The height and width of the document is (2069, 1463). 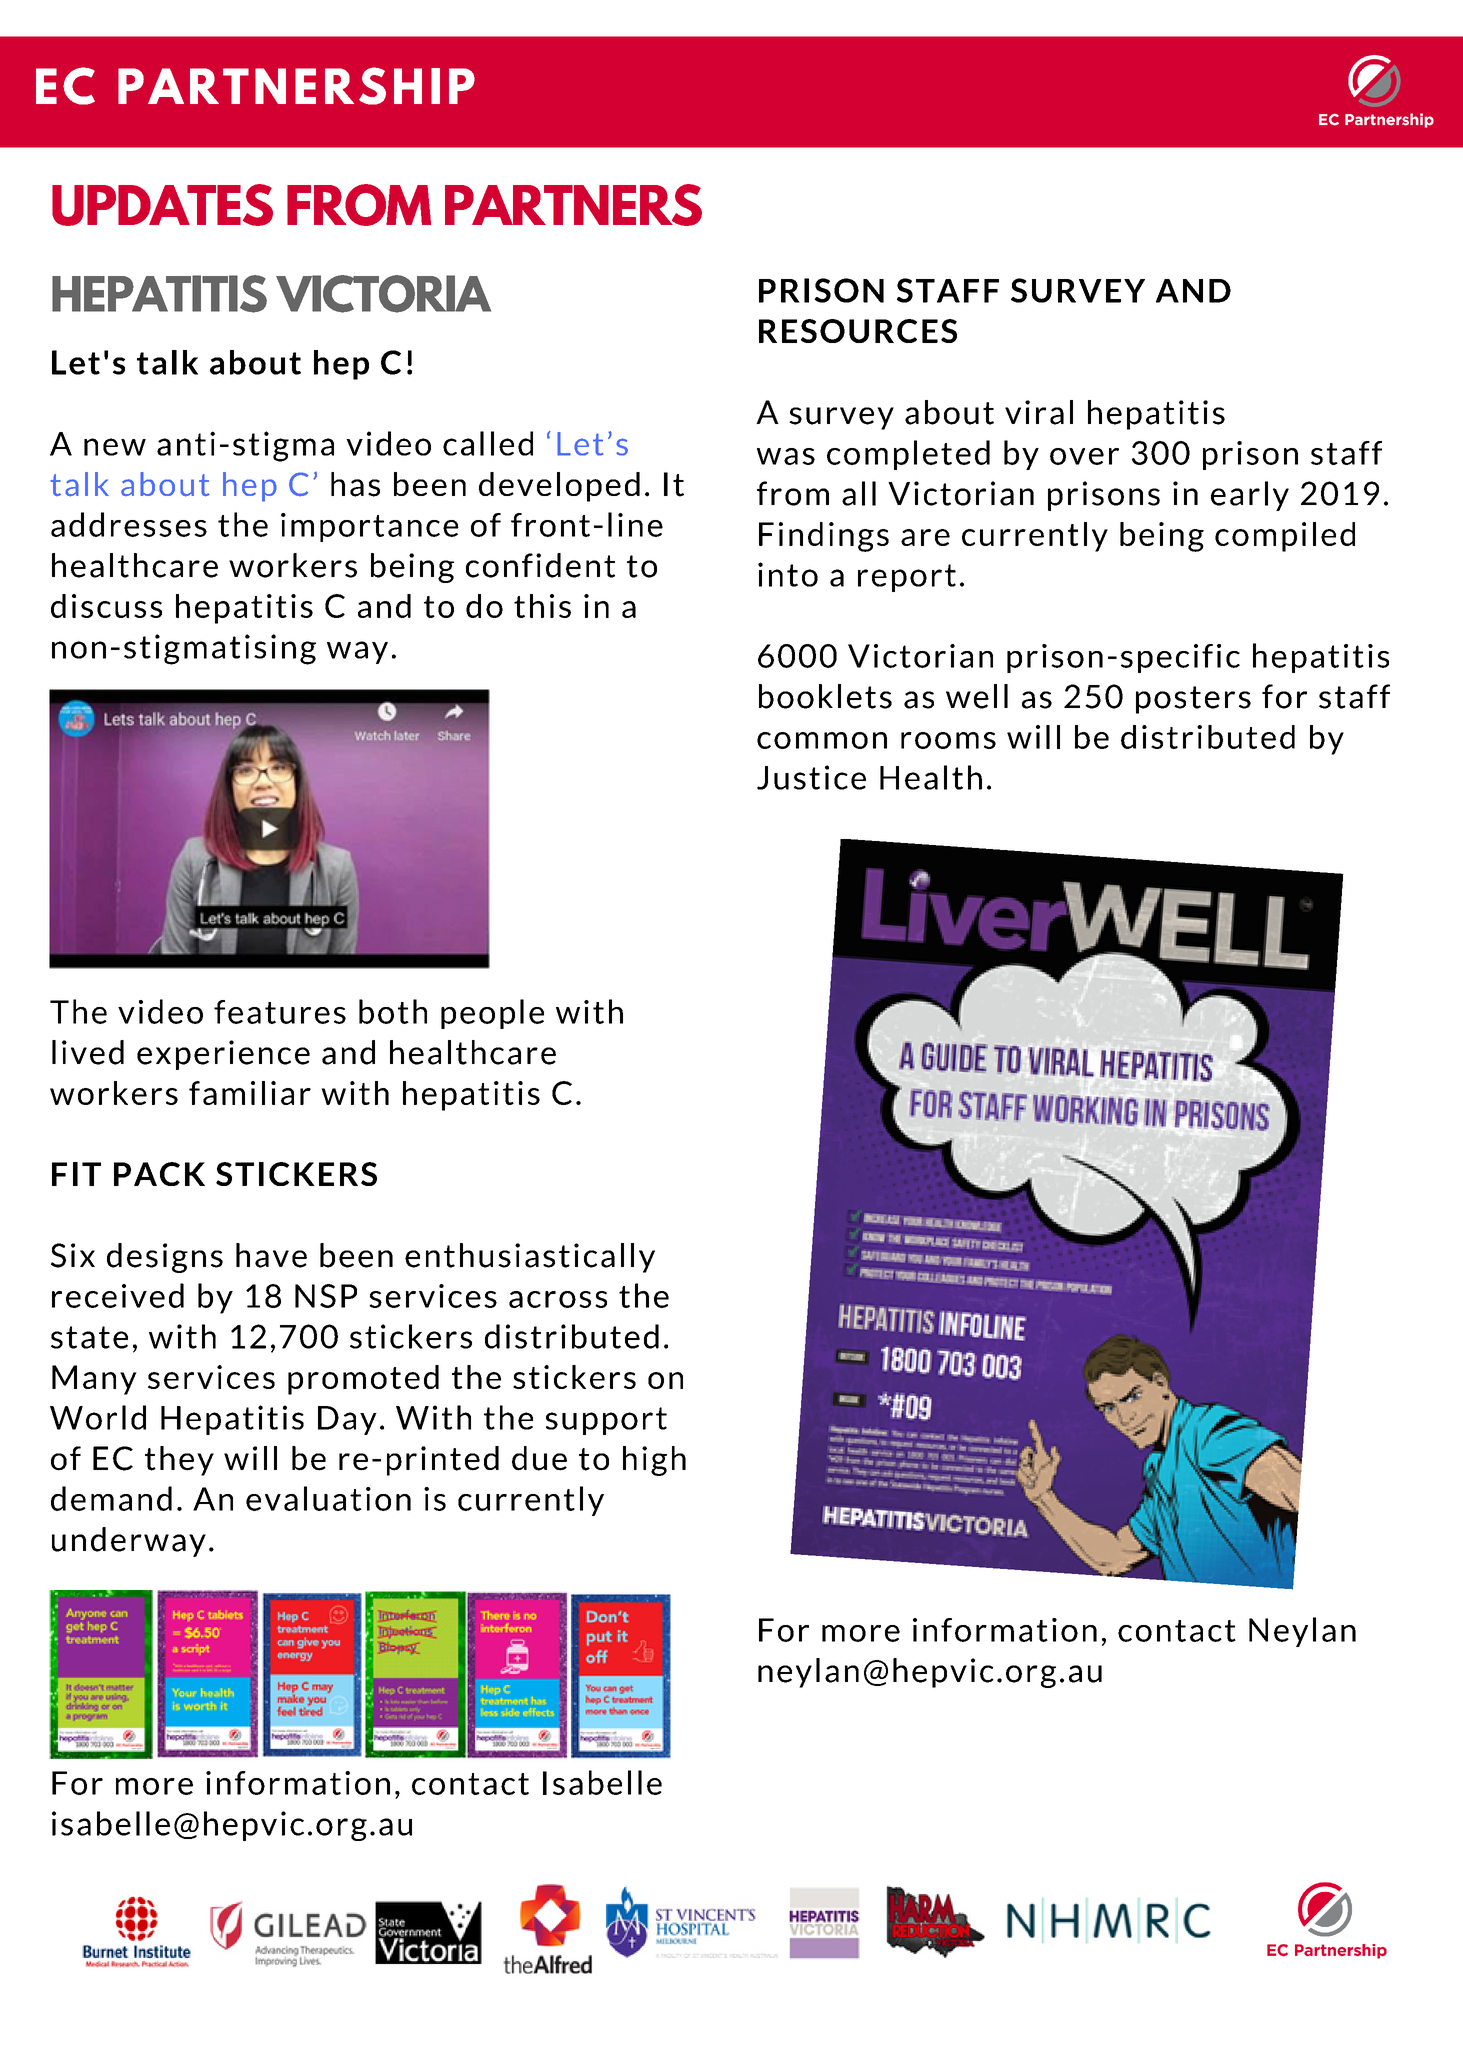 I want to click on features, so click(x=280, y=1012).
